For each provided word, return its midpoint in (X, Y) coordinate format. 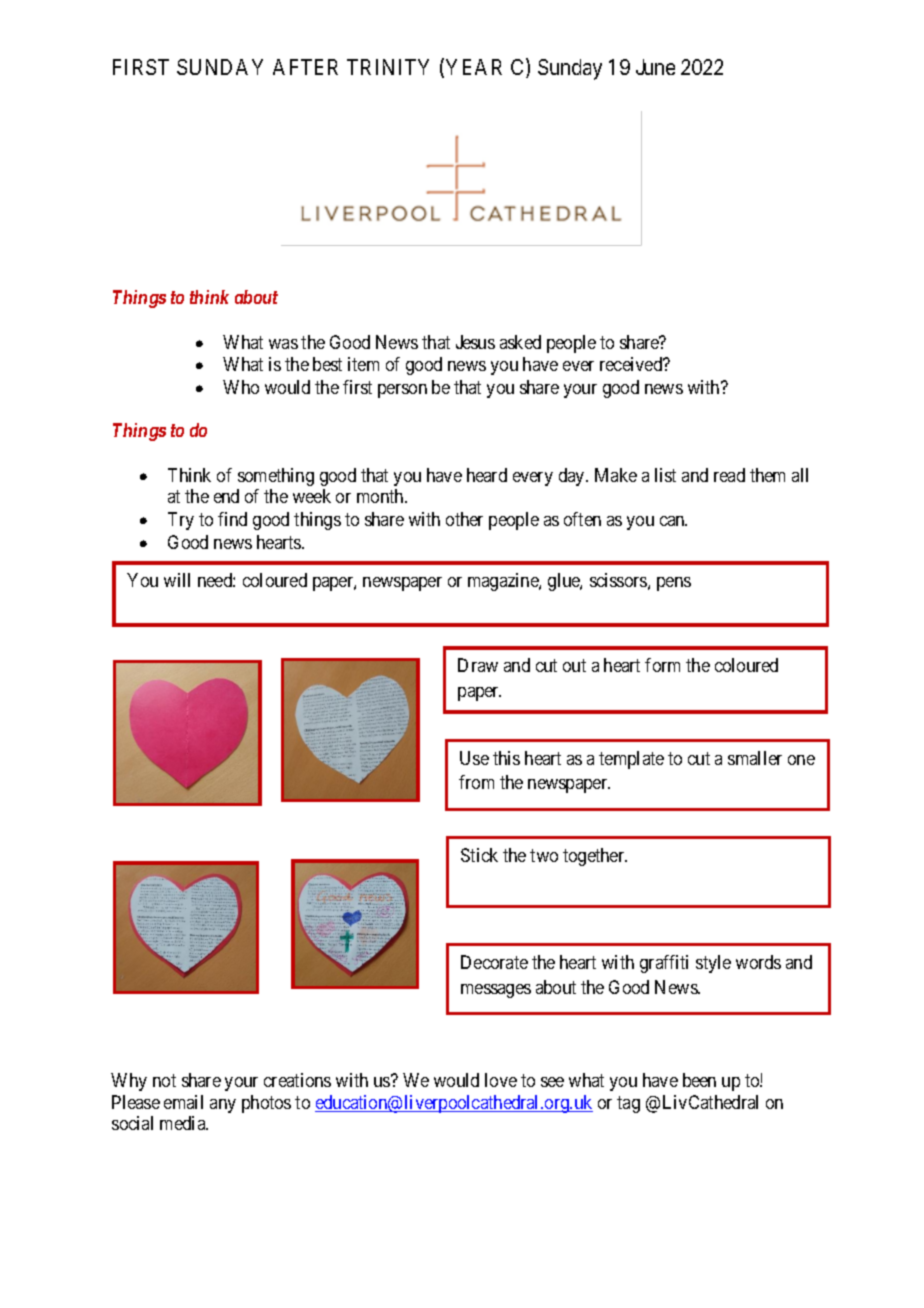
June (655, 67)
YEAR (474, 67)
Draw (478, 665)
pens (674, 584)
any (223, 1106)
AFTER (305, 67)
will (177, 580)
